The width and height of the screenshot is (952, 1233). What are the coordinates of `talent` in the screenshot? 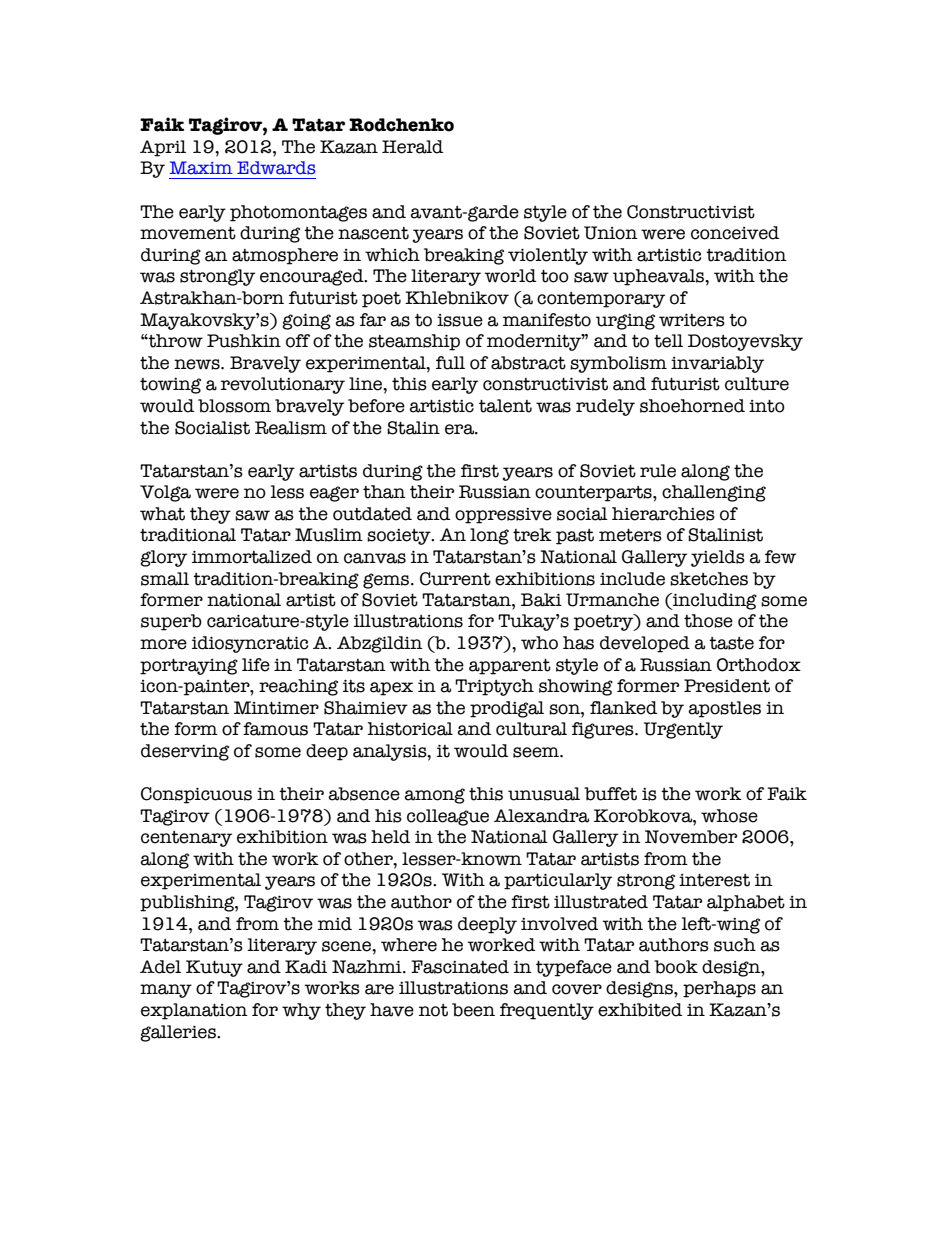 It's located at (505, 406).
